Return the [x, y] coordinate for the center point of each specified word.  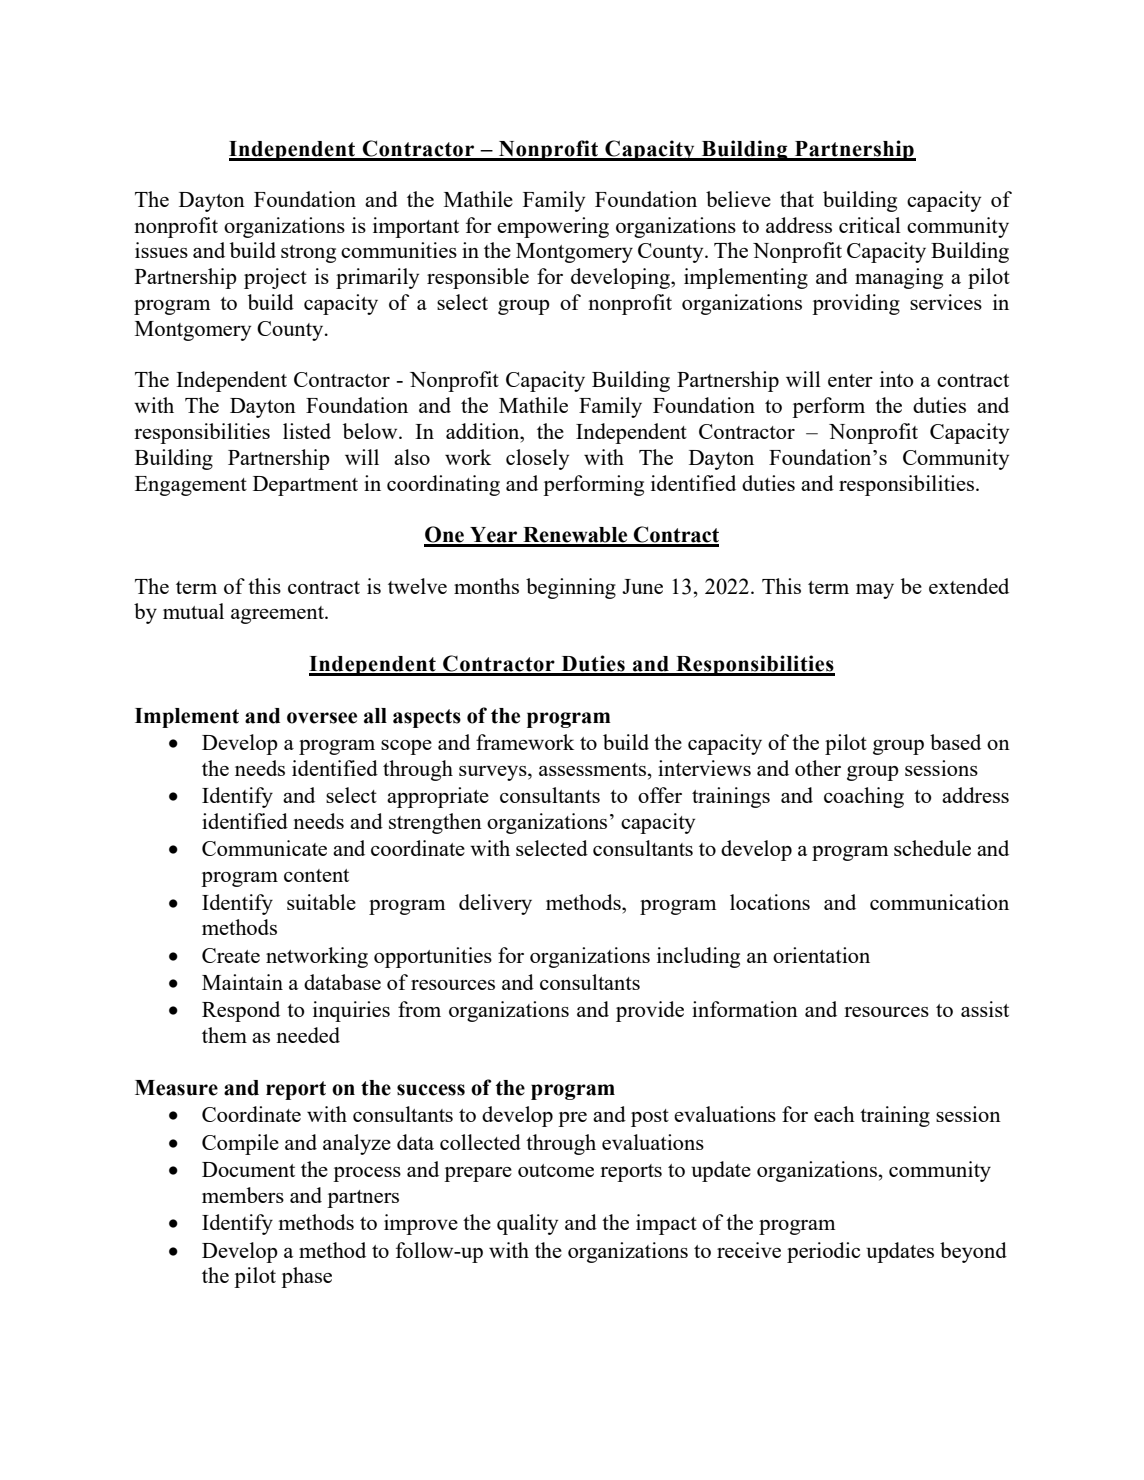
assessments [592, 769]
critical [870, 225]
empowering [553, 227]
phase [306, 1277]
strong [308, 254]
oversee [322, 718]
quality [527, 1224]
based [955, 742]
